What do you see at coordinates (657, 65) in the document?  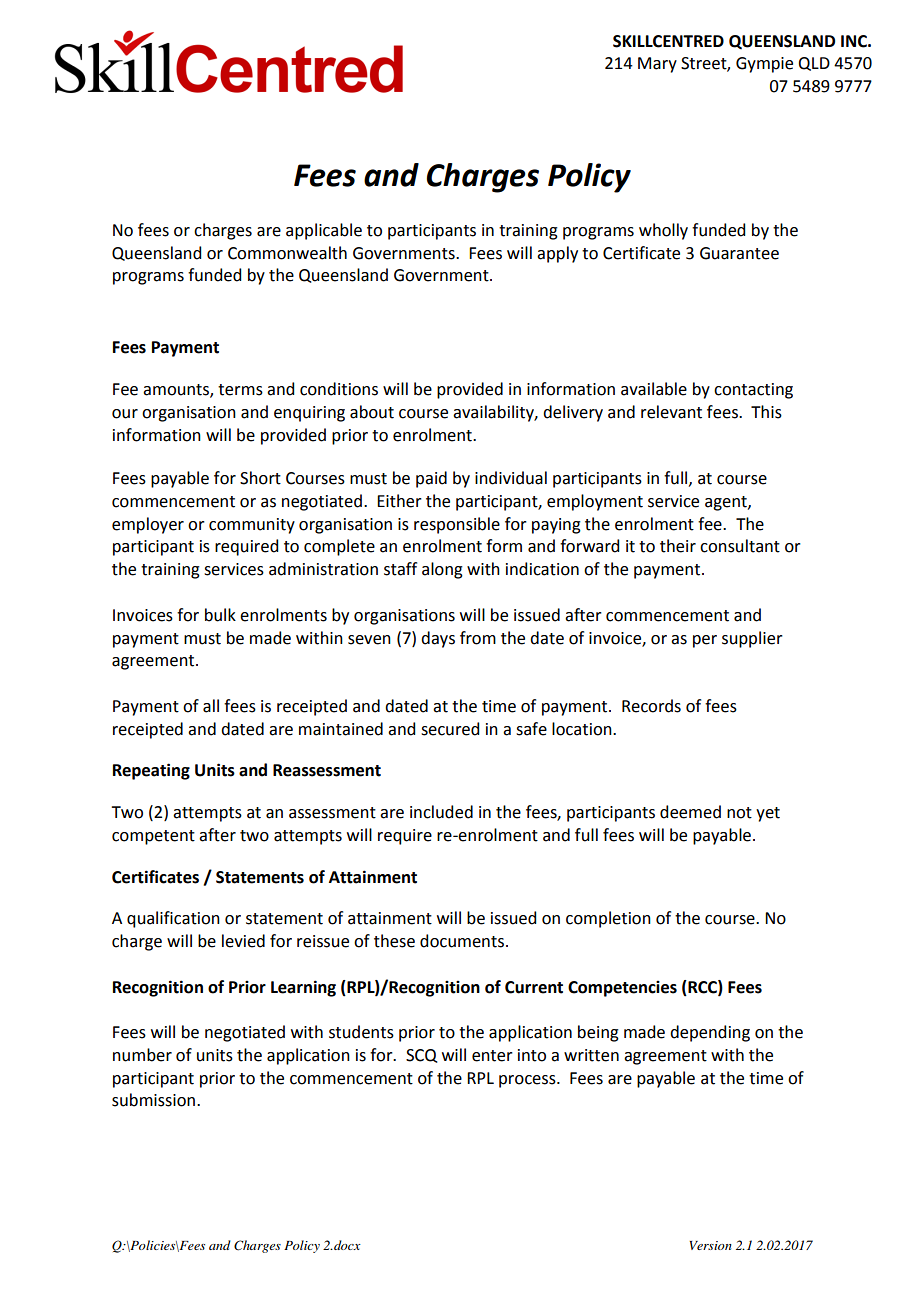 I see `Mary` at bounding box center [657, 65].
